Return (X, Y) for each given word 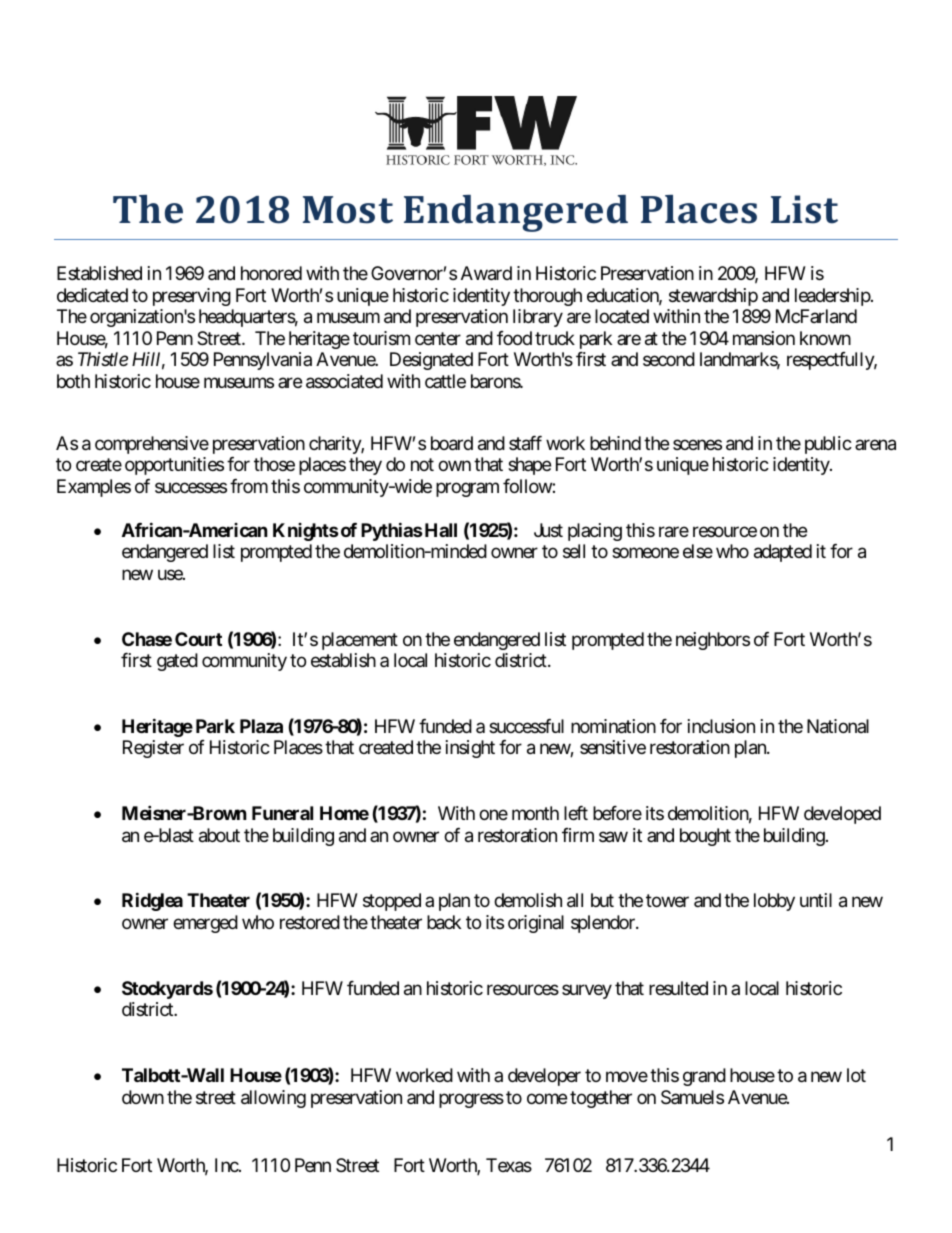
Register (153, 749)
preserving (192, 297)
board (452, 443)
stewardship (713, 297)
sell (574, 551)
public (828, 445)
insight (470, 749)
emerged (205, 924)
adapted (783, 553)
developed (842, 815)
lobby (774, 902)
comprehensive (152, 445)
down (143, 1097)
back (444, 922)
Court (198, 639)
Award (486, 273)
